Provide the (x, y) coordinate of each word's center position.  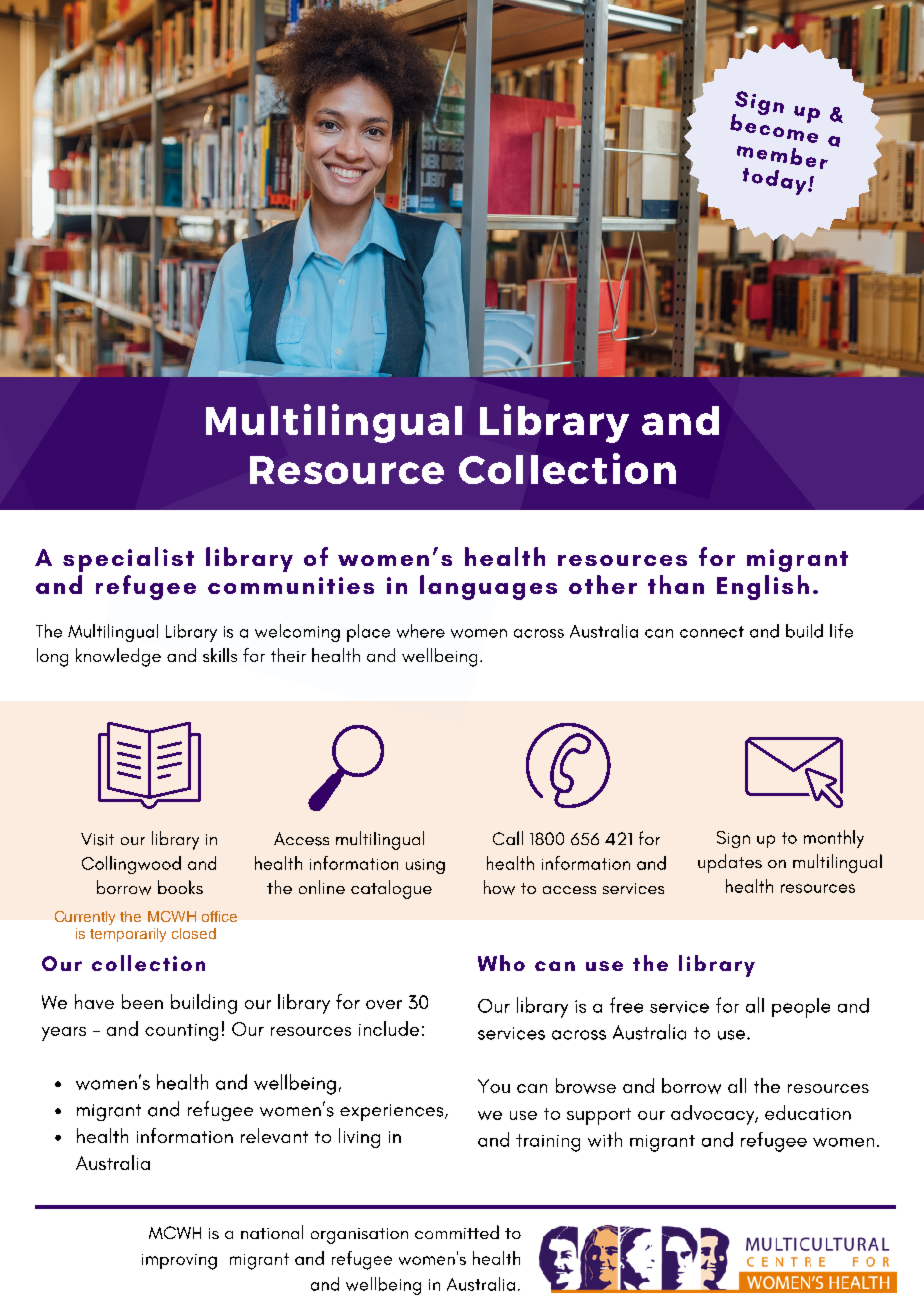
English (763, 587)
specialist (128, 559)
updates (730, 863)
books (180, 887)
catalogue (391, 889)
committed (457, 1232)
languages (488, 587)
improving (179, 1262)
